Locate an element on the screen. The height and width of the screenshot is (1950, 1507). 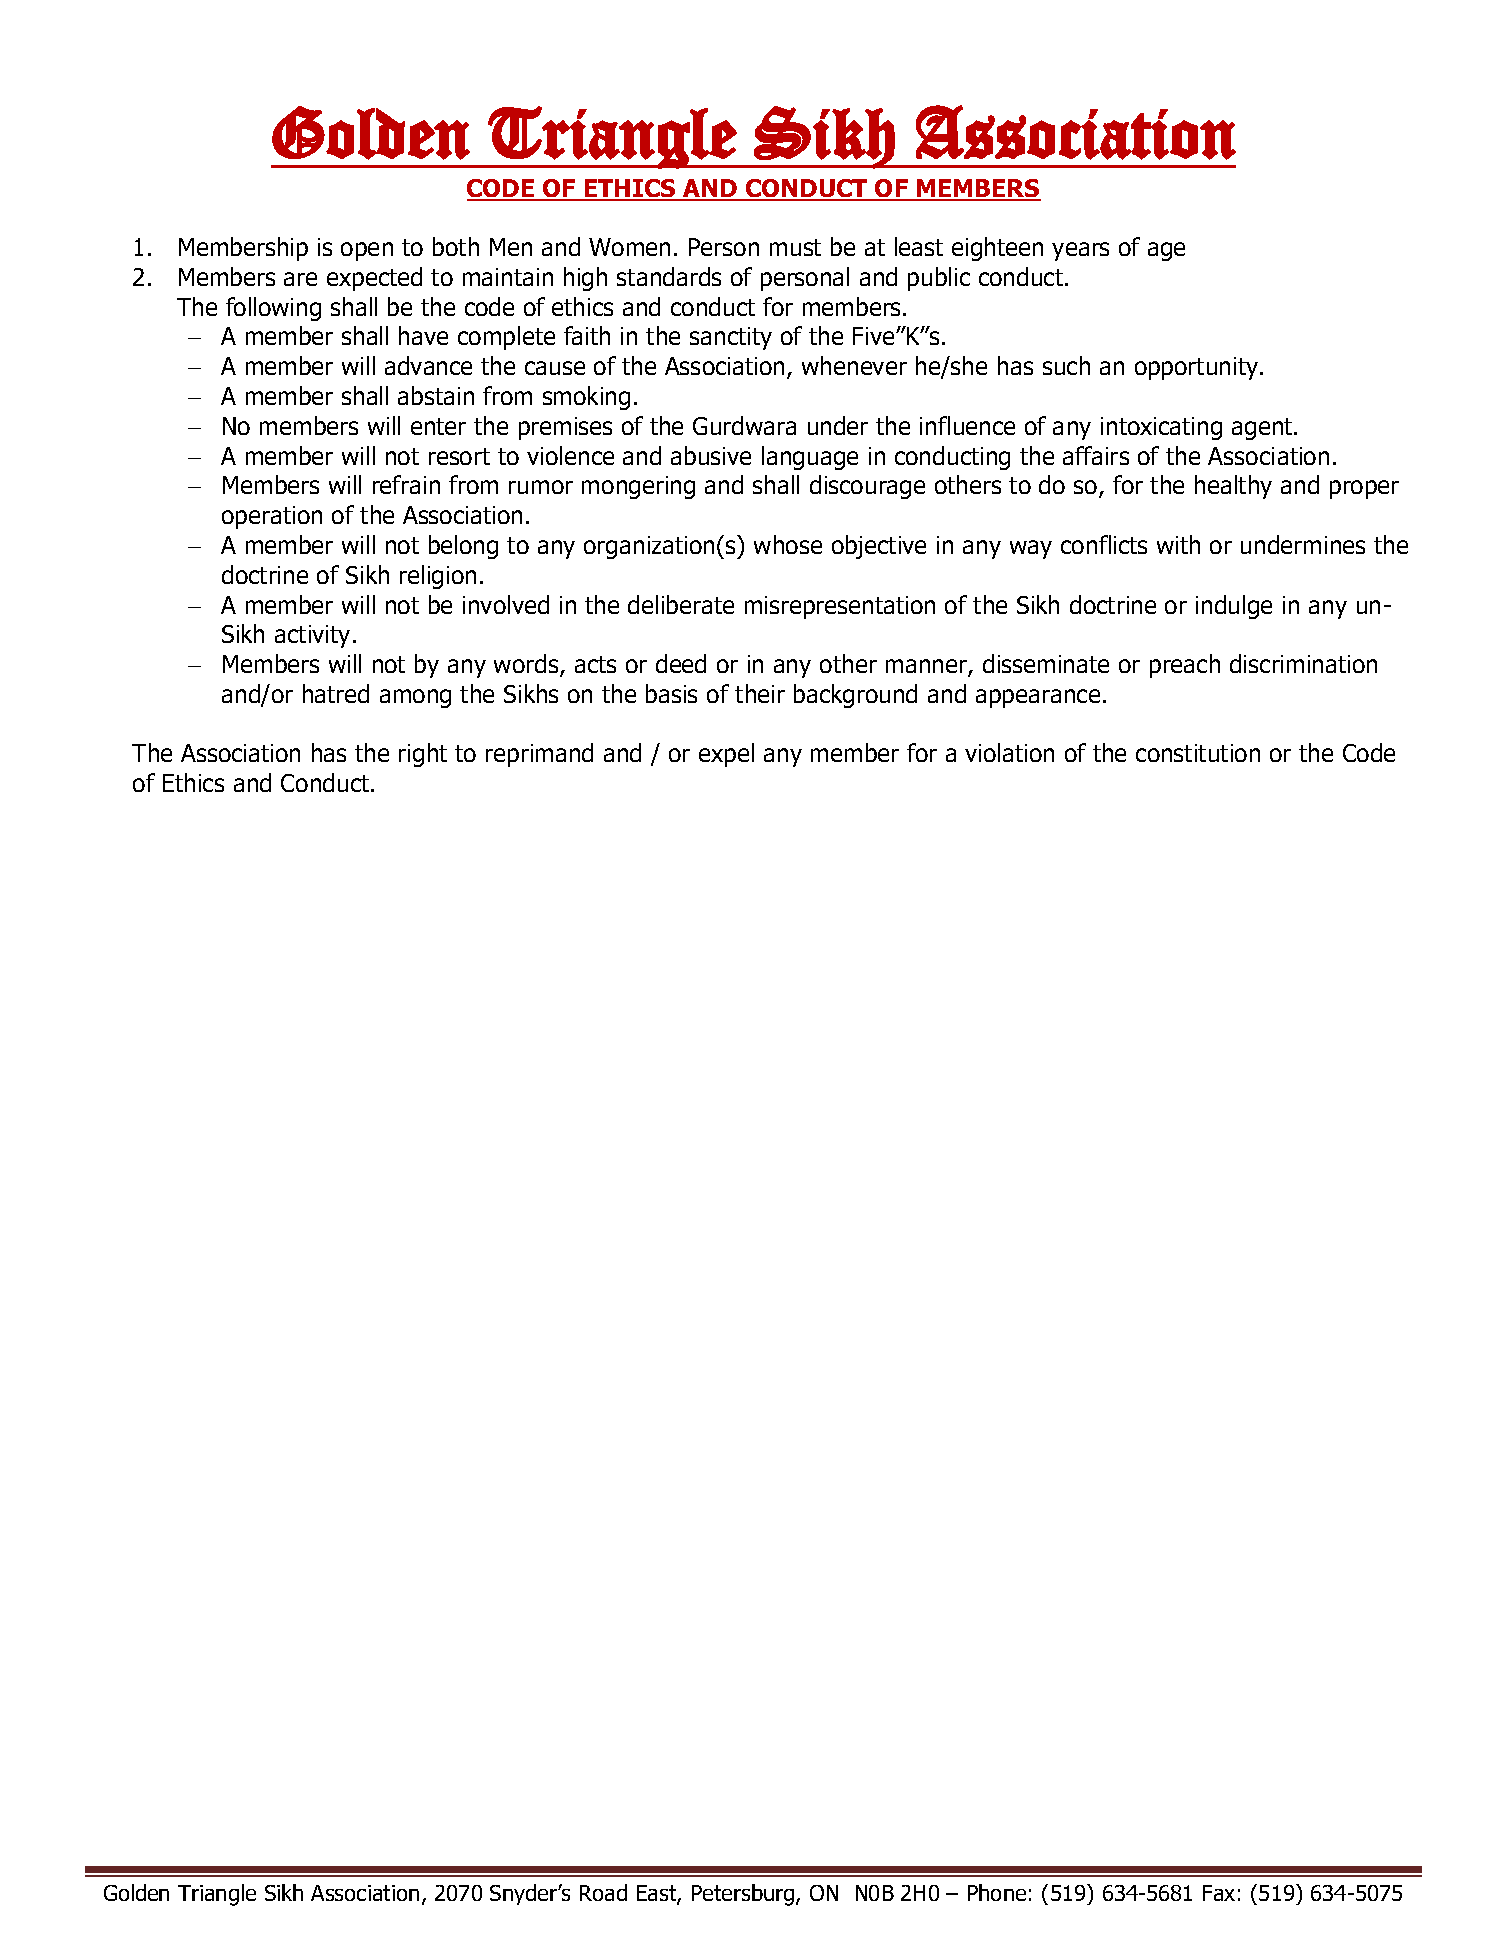
right is located at coordinates (423, 755).
